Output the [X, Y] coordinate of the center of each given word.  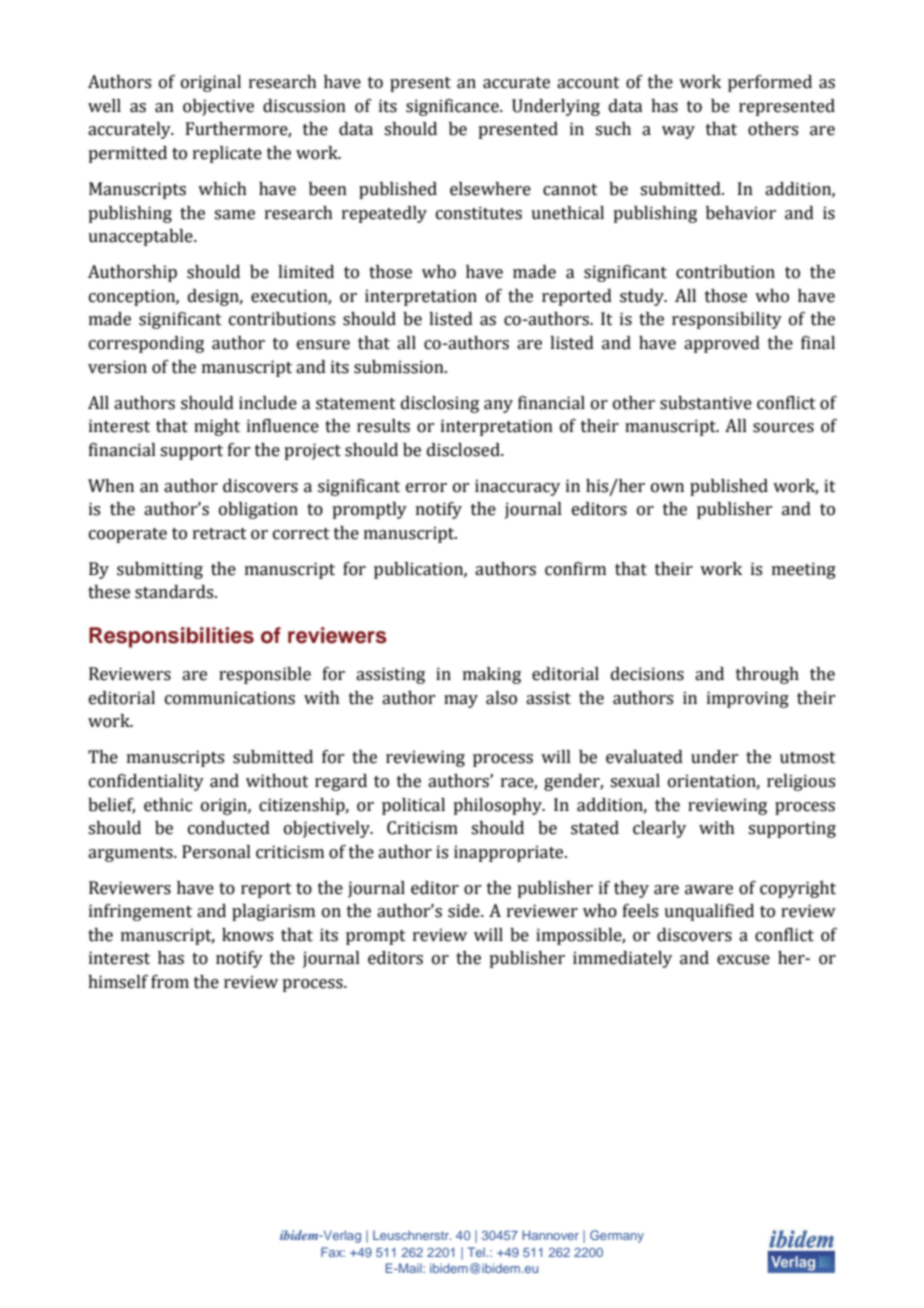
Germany [617, 1236]
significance [453, 107]
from [170, 982]
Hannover [550, 1235]
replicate [227, 154]
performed [770, 83]
